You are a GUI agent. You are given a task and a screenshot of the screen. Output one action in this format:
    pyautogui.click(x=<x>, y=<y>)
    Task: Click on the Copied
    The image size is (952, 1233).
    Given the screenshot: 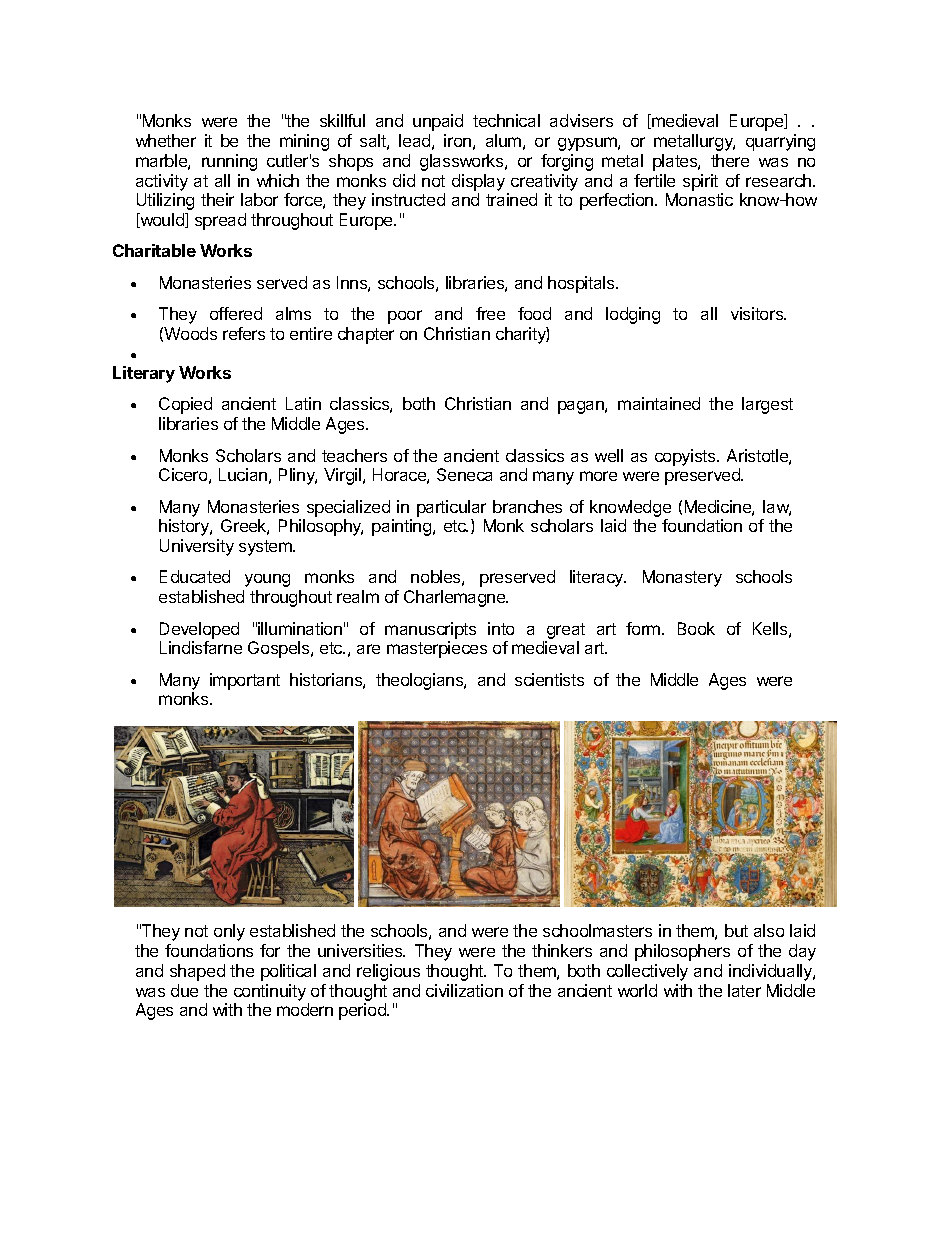 What is the action you would take?
    pyautogui.click(x=185, y=405)
